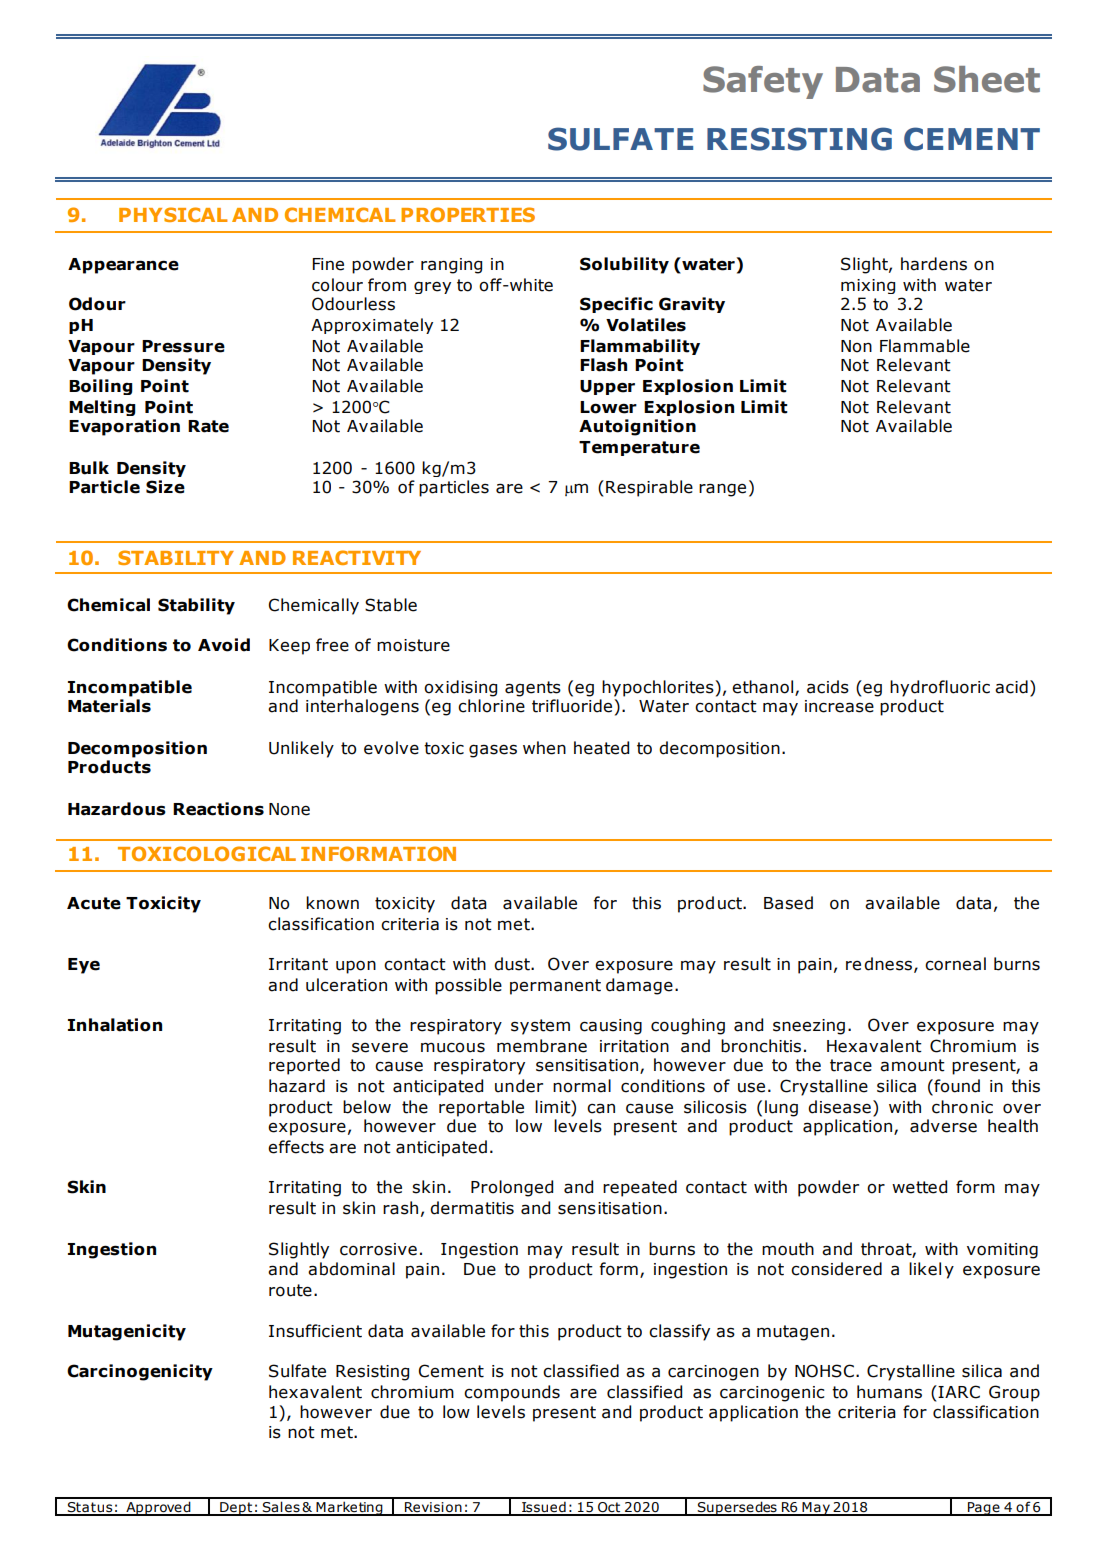 The image size is (1107, 1566). What do you see at coordinates (839, 706) in the image?
I see `increase` at bounding box center [839, 706].
